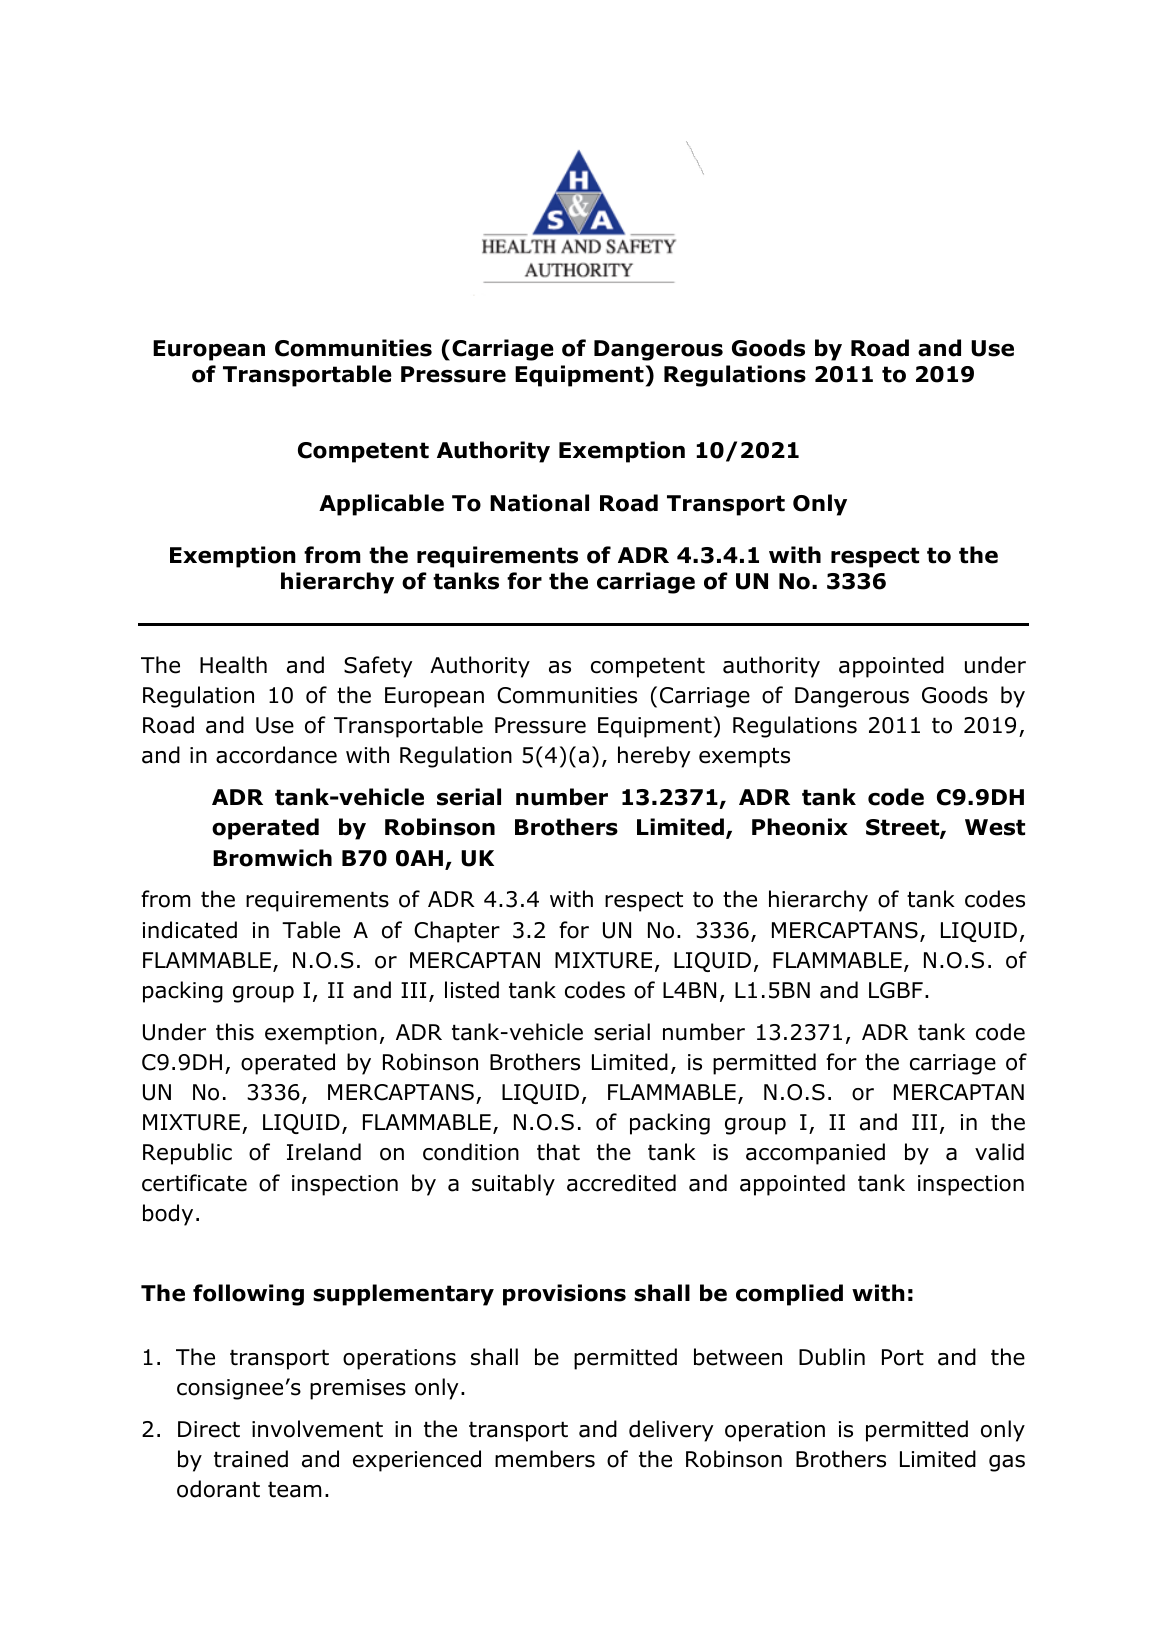 This image has height=1651, width=1167. Describe the element at coordinates (251, 1459) in the image. I see `trained` at that location.
